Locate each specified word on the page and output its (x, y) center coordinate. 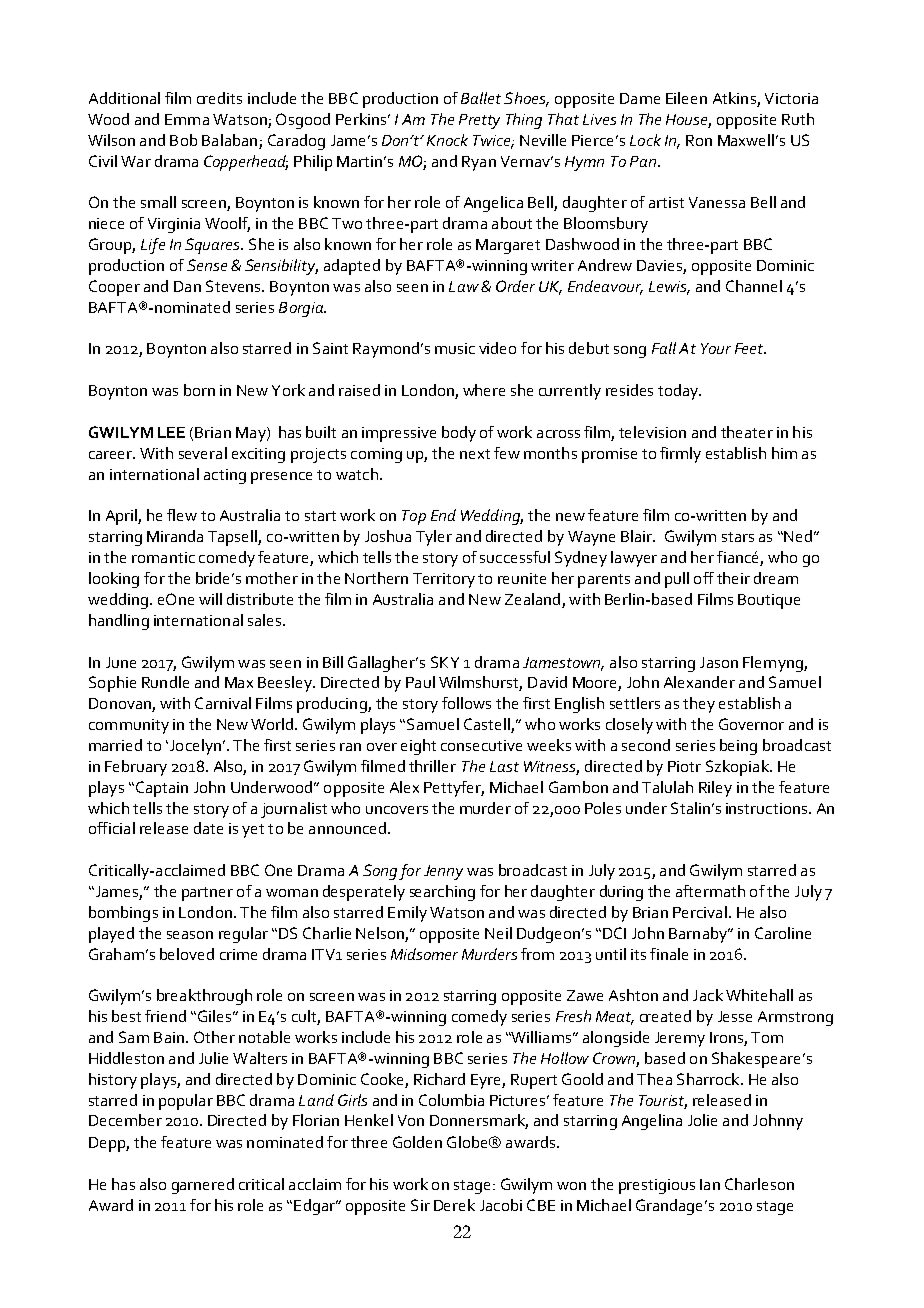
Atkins (735, 99)
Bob (183, 140)
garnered (203, 1186)
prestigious (657, 1186)
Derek (454, 1205)
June (121, 662)
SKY (445, 662)
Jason (719, 662)
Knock (447, 140)
